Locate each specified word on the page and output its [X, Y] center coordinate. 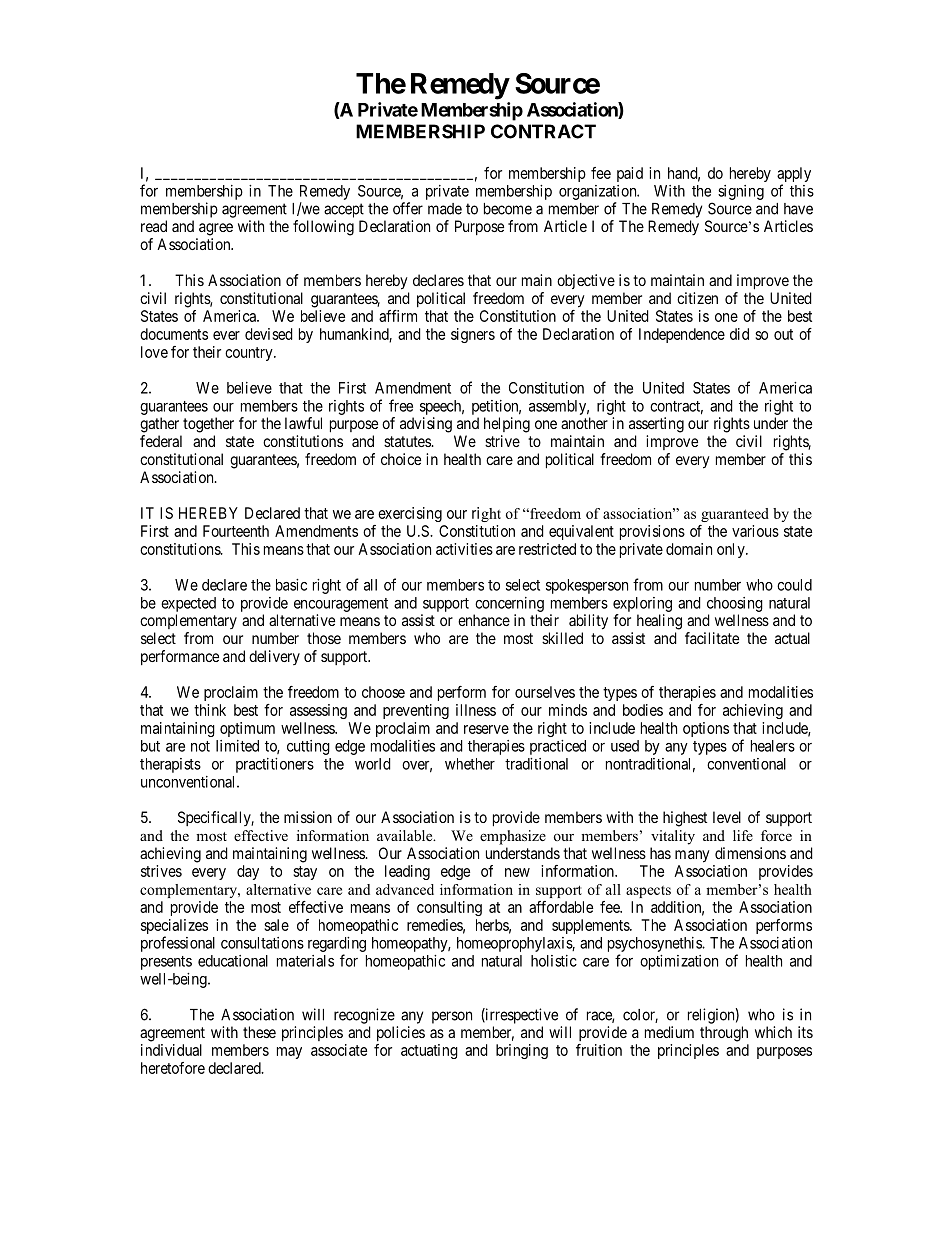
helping [507, 425]
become [508, 209]
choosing [735, 604]
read [154, 226]
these [259, 1032]
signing [741, 192]
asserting [656, 425]
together [208, 425]
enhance [484, 620]
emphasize [513, 837]
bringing [522, 1051]
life [743, 835]
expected [188, 604]
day [248, 872]
